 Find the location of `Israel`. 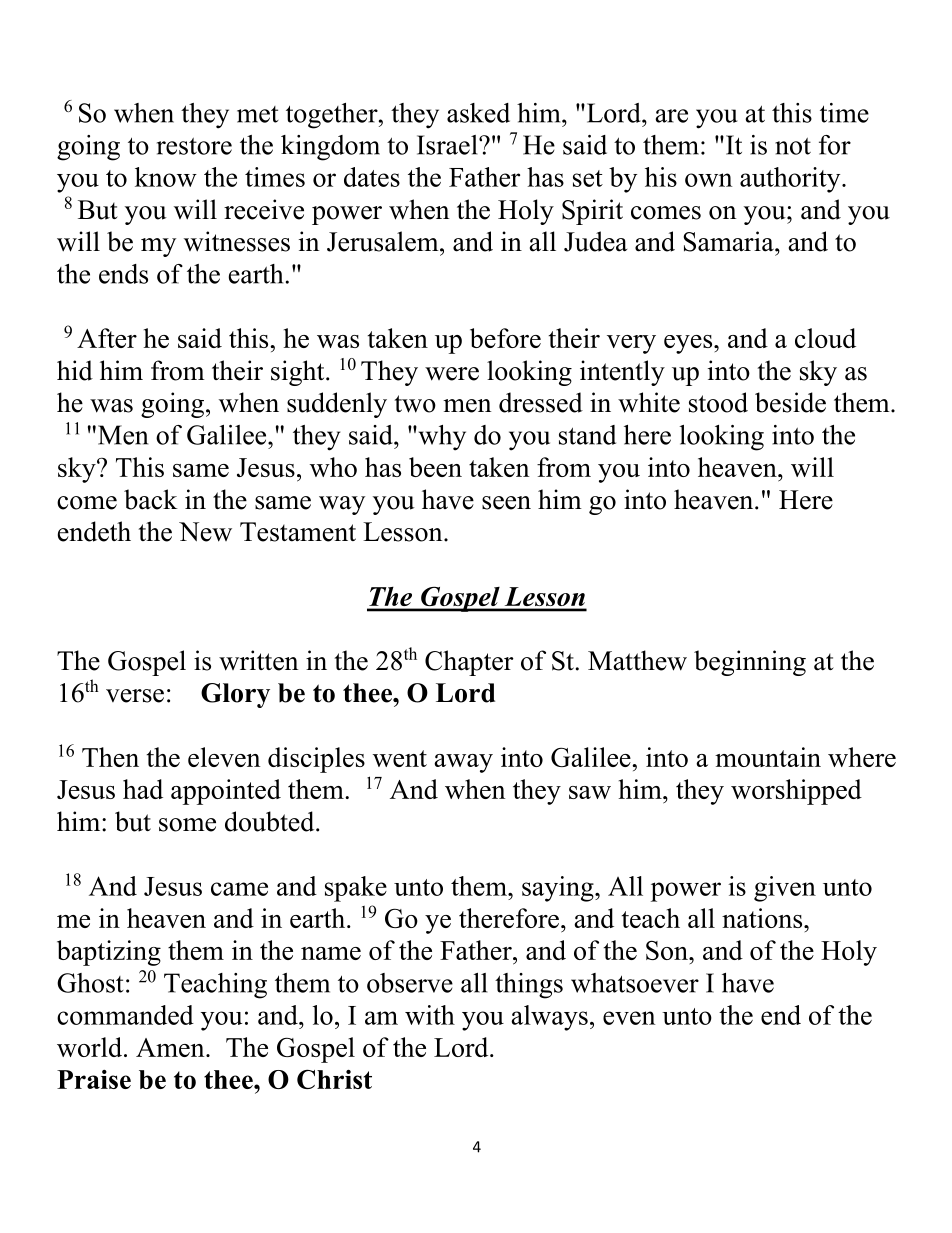

Israel is located at coordinates (448, 145).
